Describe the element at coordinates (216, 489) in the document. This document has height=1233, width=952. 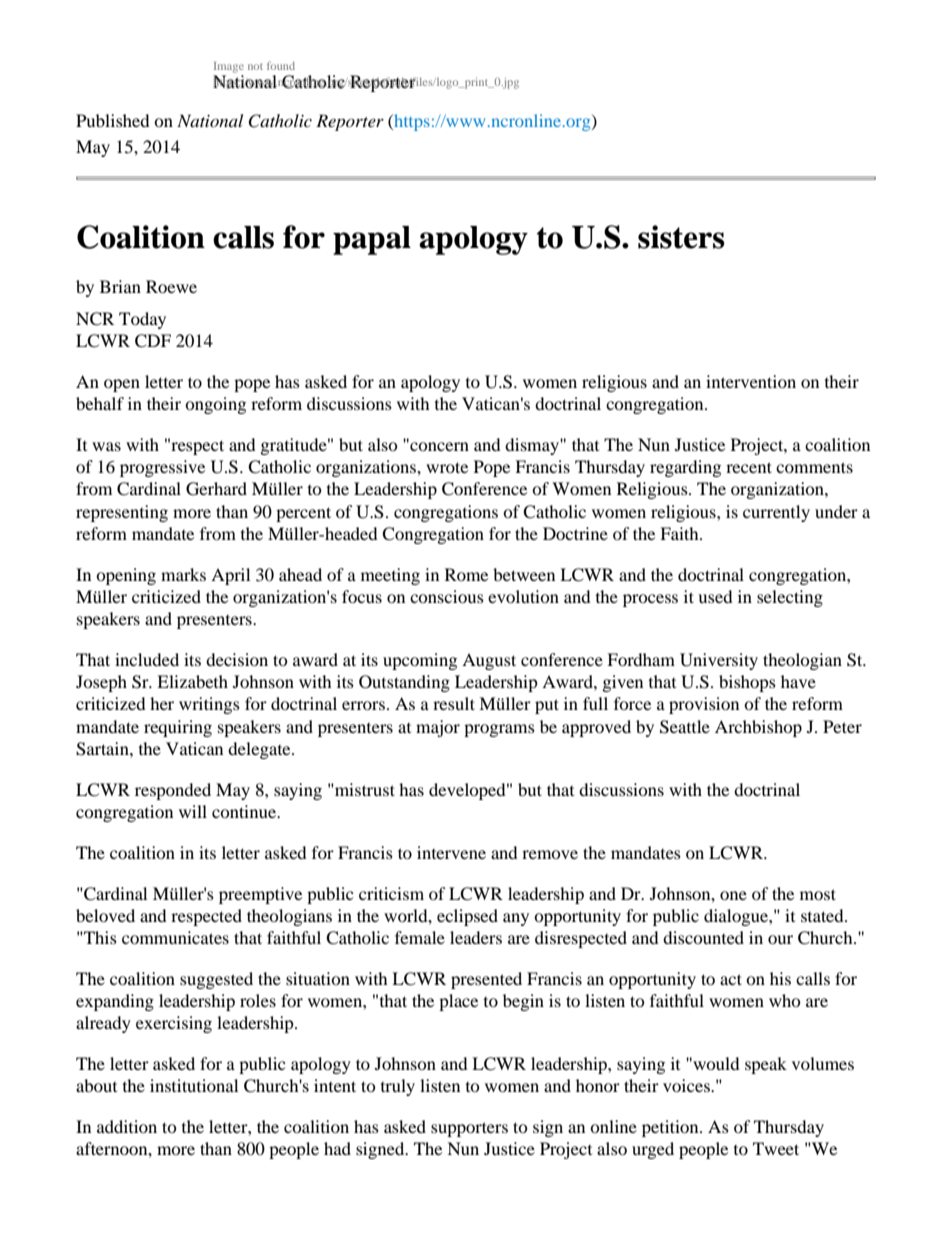
I see `Gerhard` at that location.
